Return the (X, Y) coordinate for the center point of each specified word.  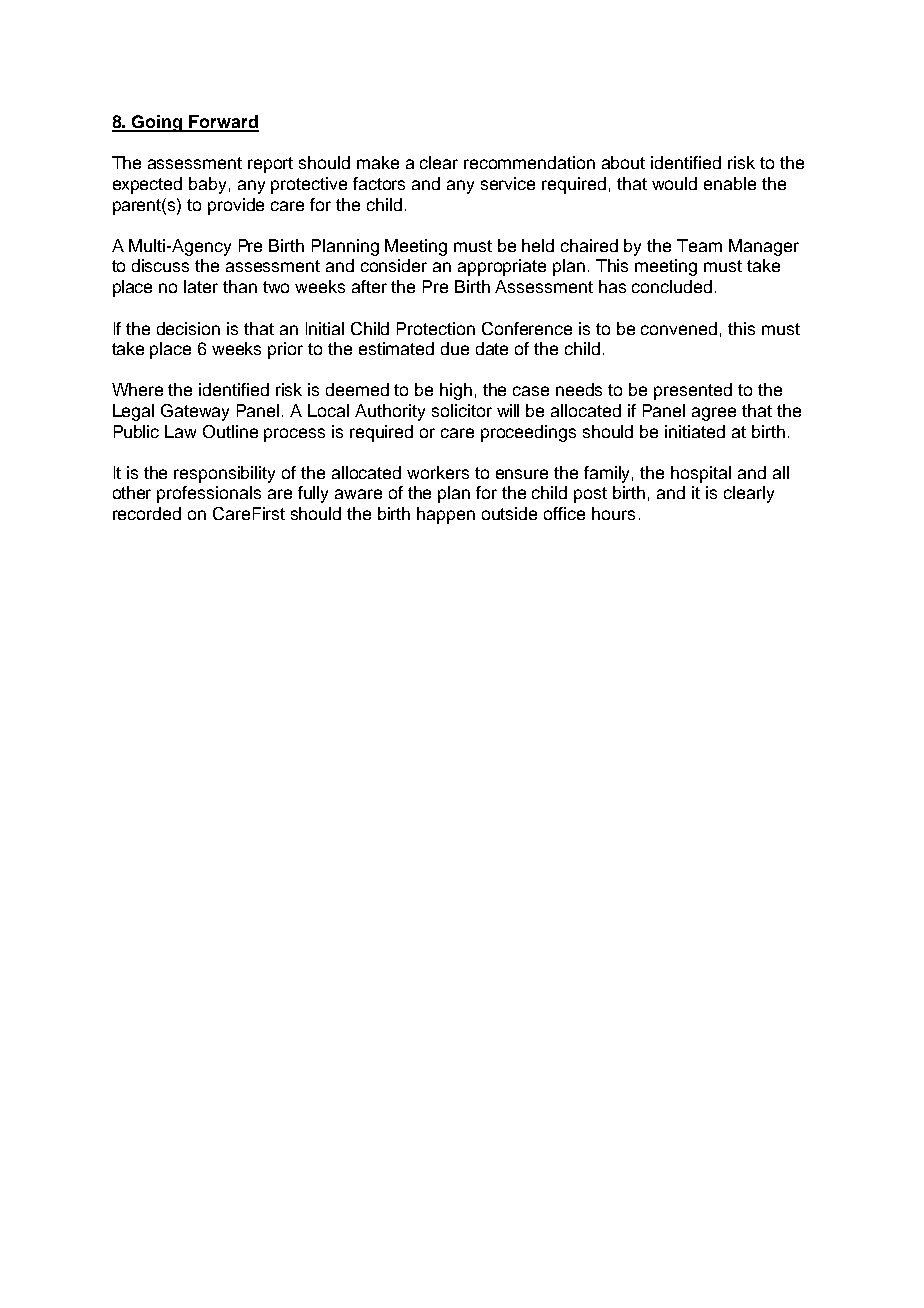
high (456, 391)
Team (699, 245)
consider (394, 265)
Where (137, 389)
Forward (223, 123)
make (378, 162)
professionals (209, 494)
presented (693, 391)
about (623, 162)
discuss (160, 265)
